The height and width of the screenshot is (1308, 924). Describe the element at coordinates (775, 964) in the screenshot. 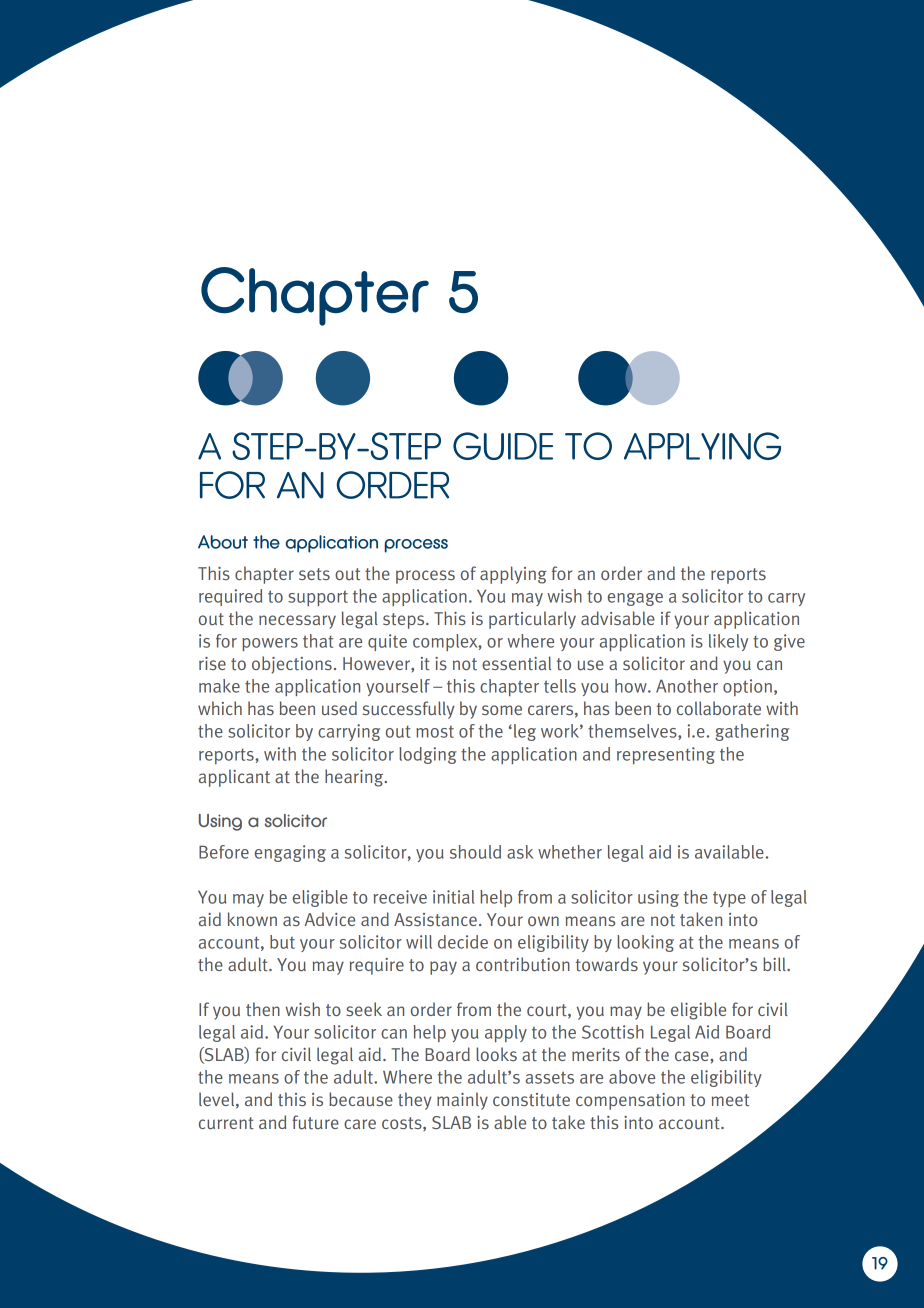

I see `bill` at that location.
